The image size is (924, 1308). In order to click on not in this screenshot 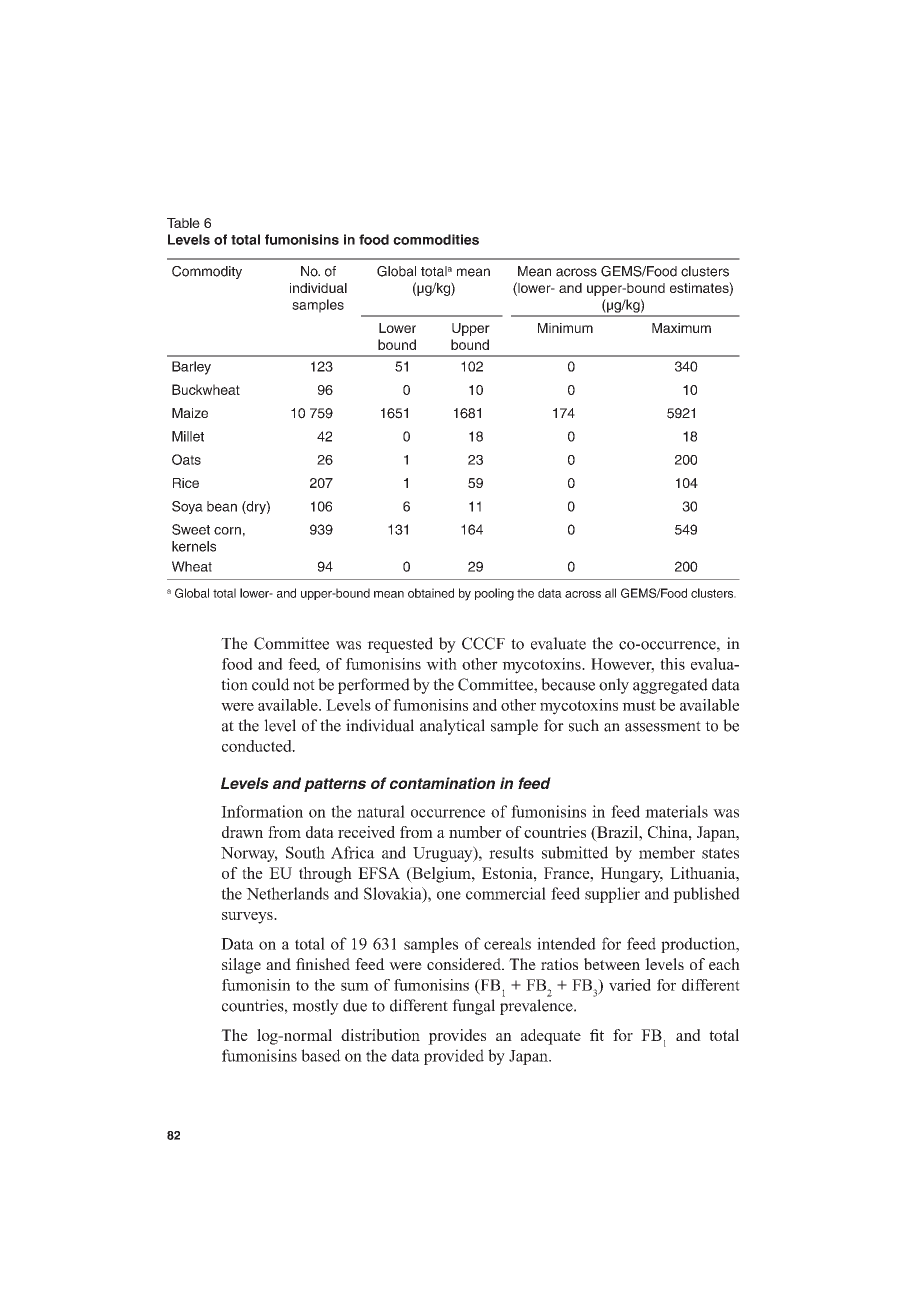, I will do `click(304, 685)`.
